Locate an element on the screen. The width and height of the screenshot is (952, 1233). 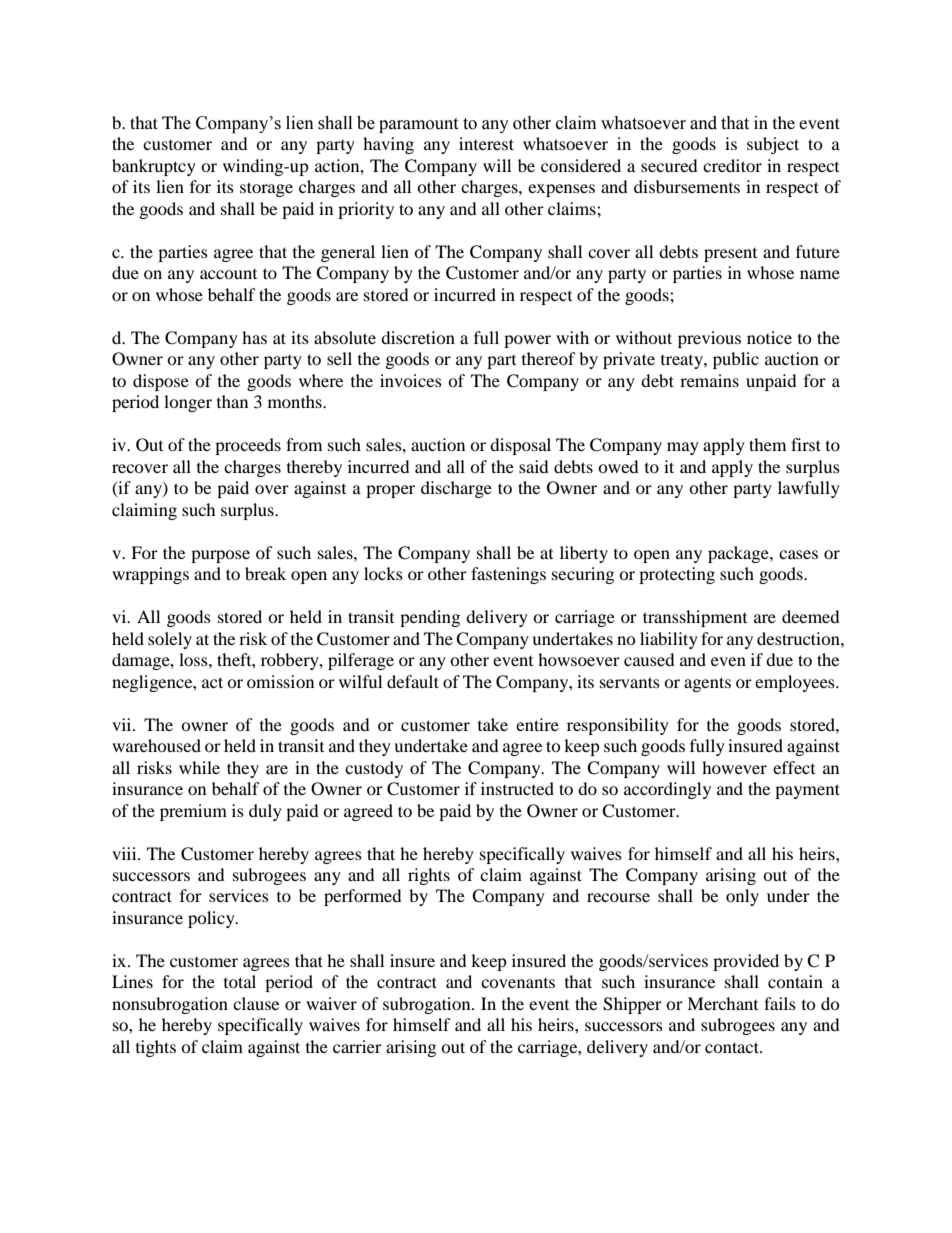
covenants is located at coordinates (518, 983).
